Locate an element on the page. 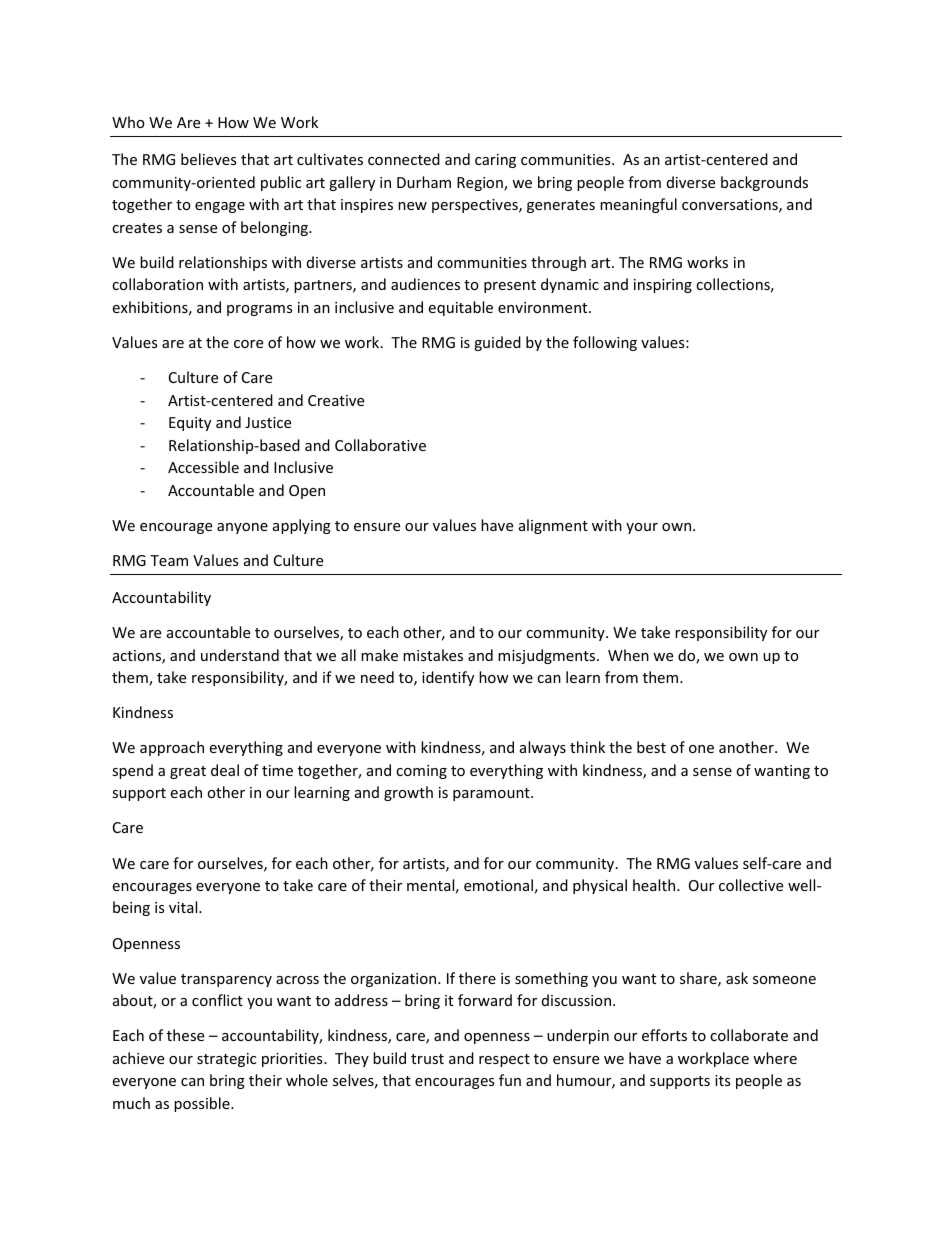 The height and width of the image is (1233, 952). its is located at coordinates (722, 1080).
